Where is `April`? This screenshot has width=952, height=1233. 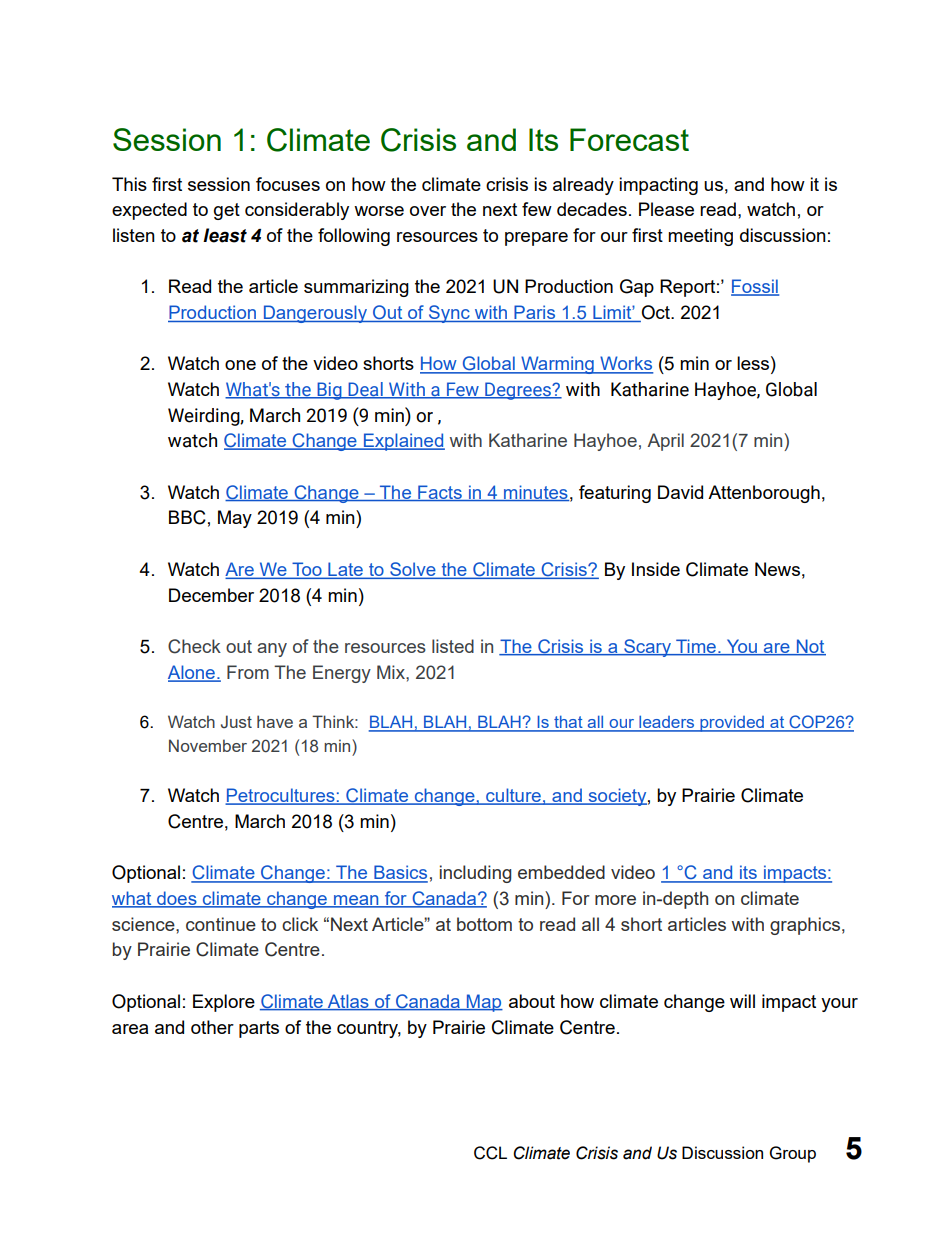 April is located at coordinates (665, 442).
